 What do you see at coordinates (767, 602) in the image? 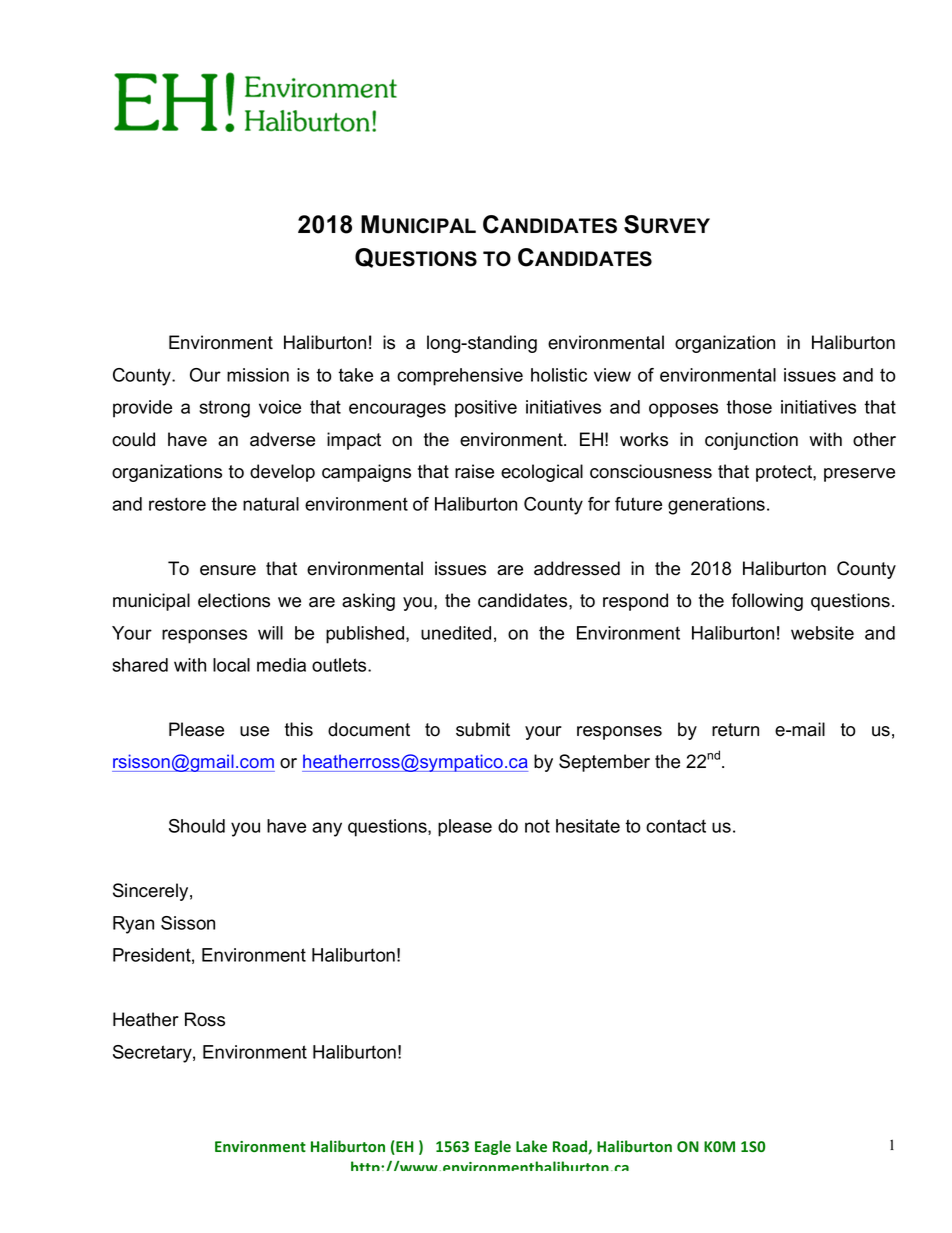
I see `following` at bounding box center [767, 602].
